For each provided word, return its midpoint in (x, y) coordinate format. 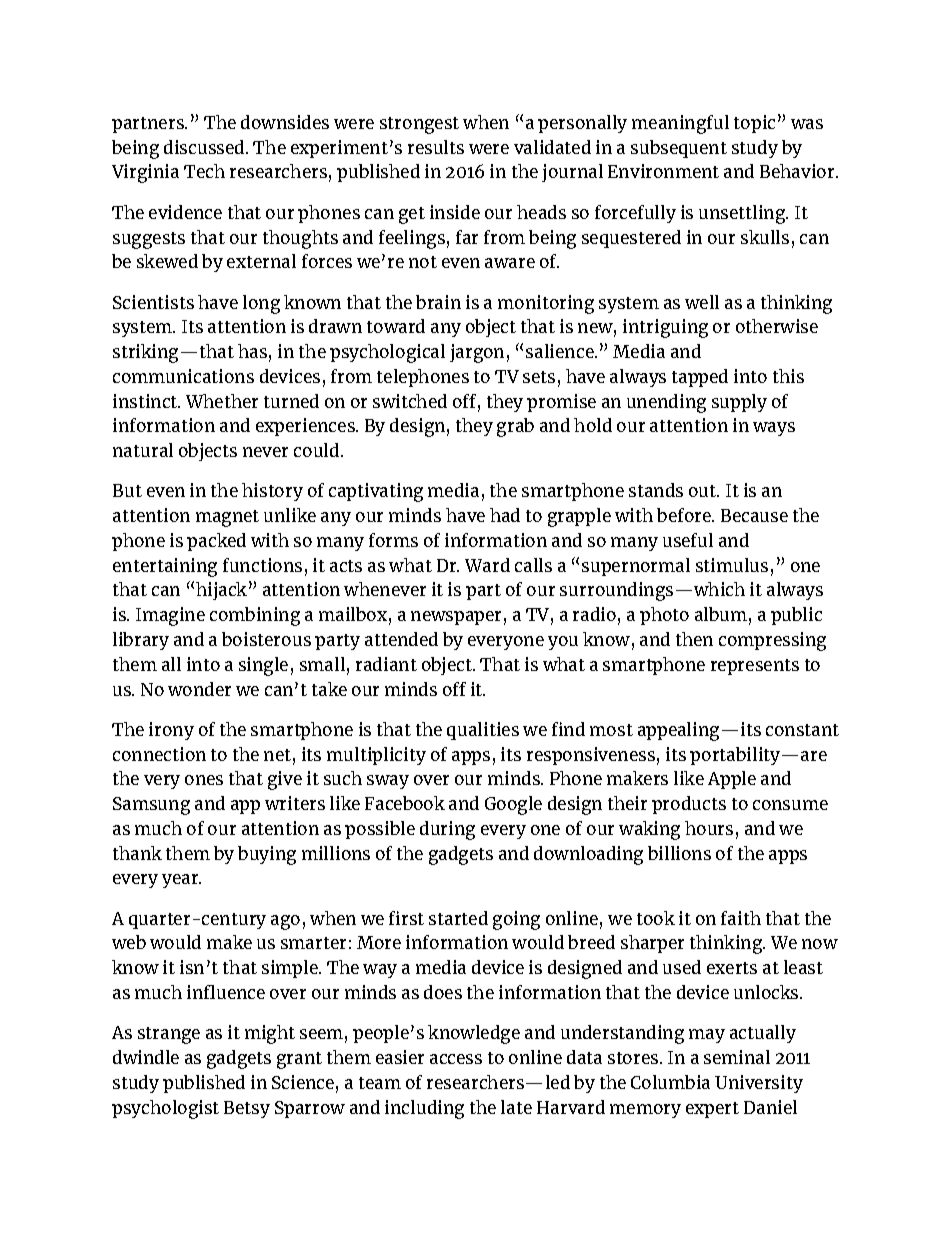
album (721, 614)
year (181, 881)
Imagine (170, 616)
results (436, 147)
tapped (700, 378)
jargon (477, 353)
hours (709, 828)
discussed (205, 147)
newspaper (456, 618)
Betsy (247, 1109)
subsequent (679, 149)
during (447, 830)
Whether (222, 401)
